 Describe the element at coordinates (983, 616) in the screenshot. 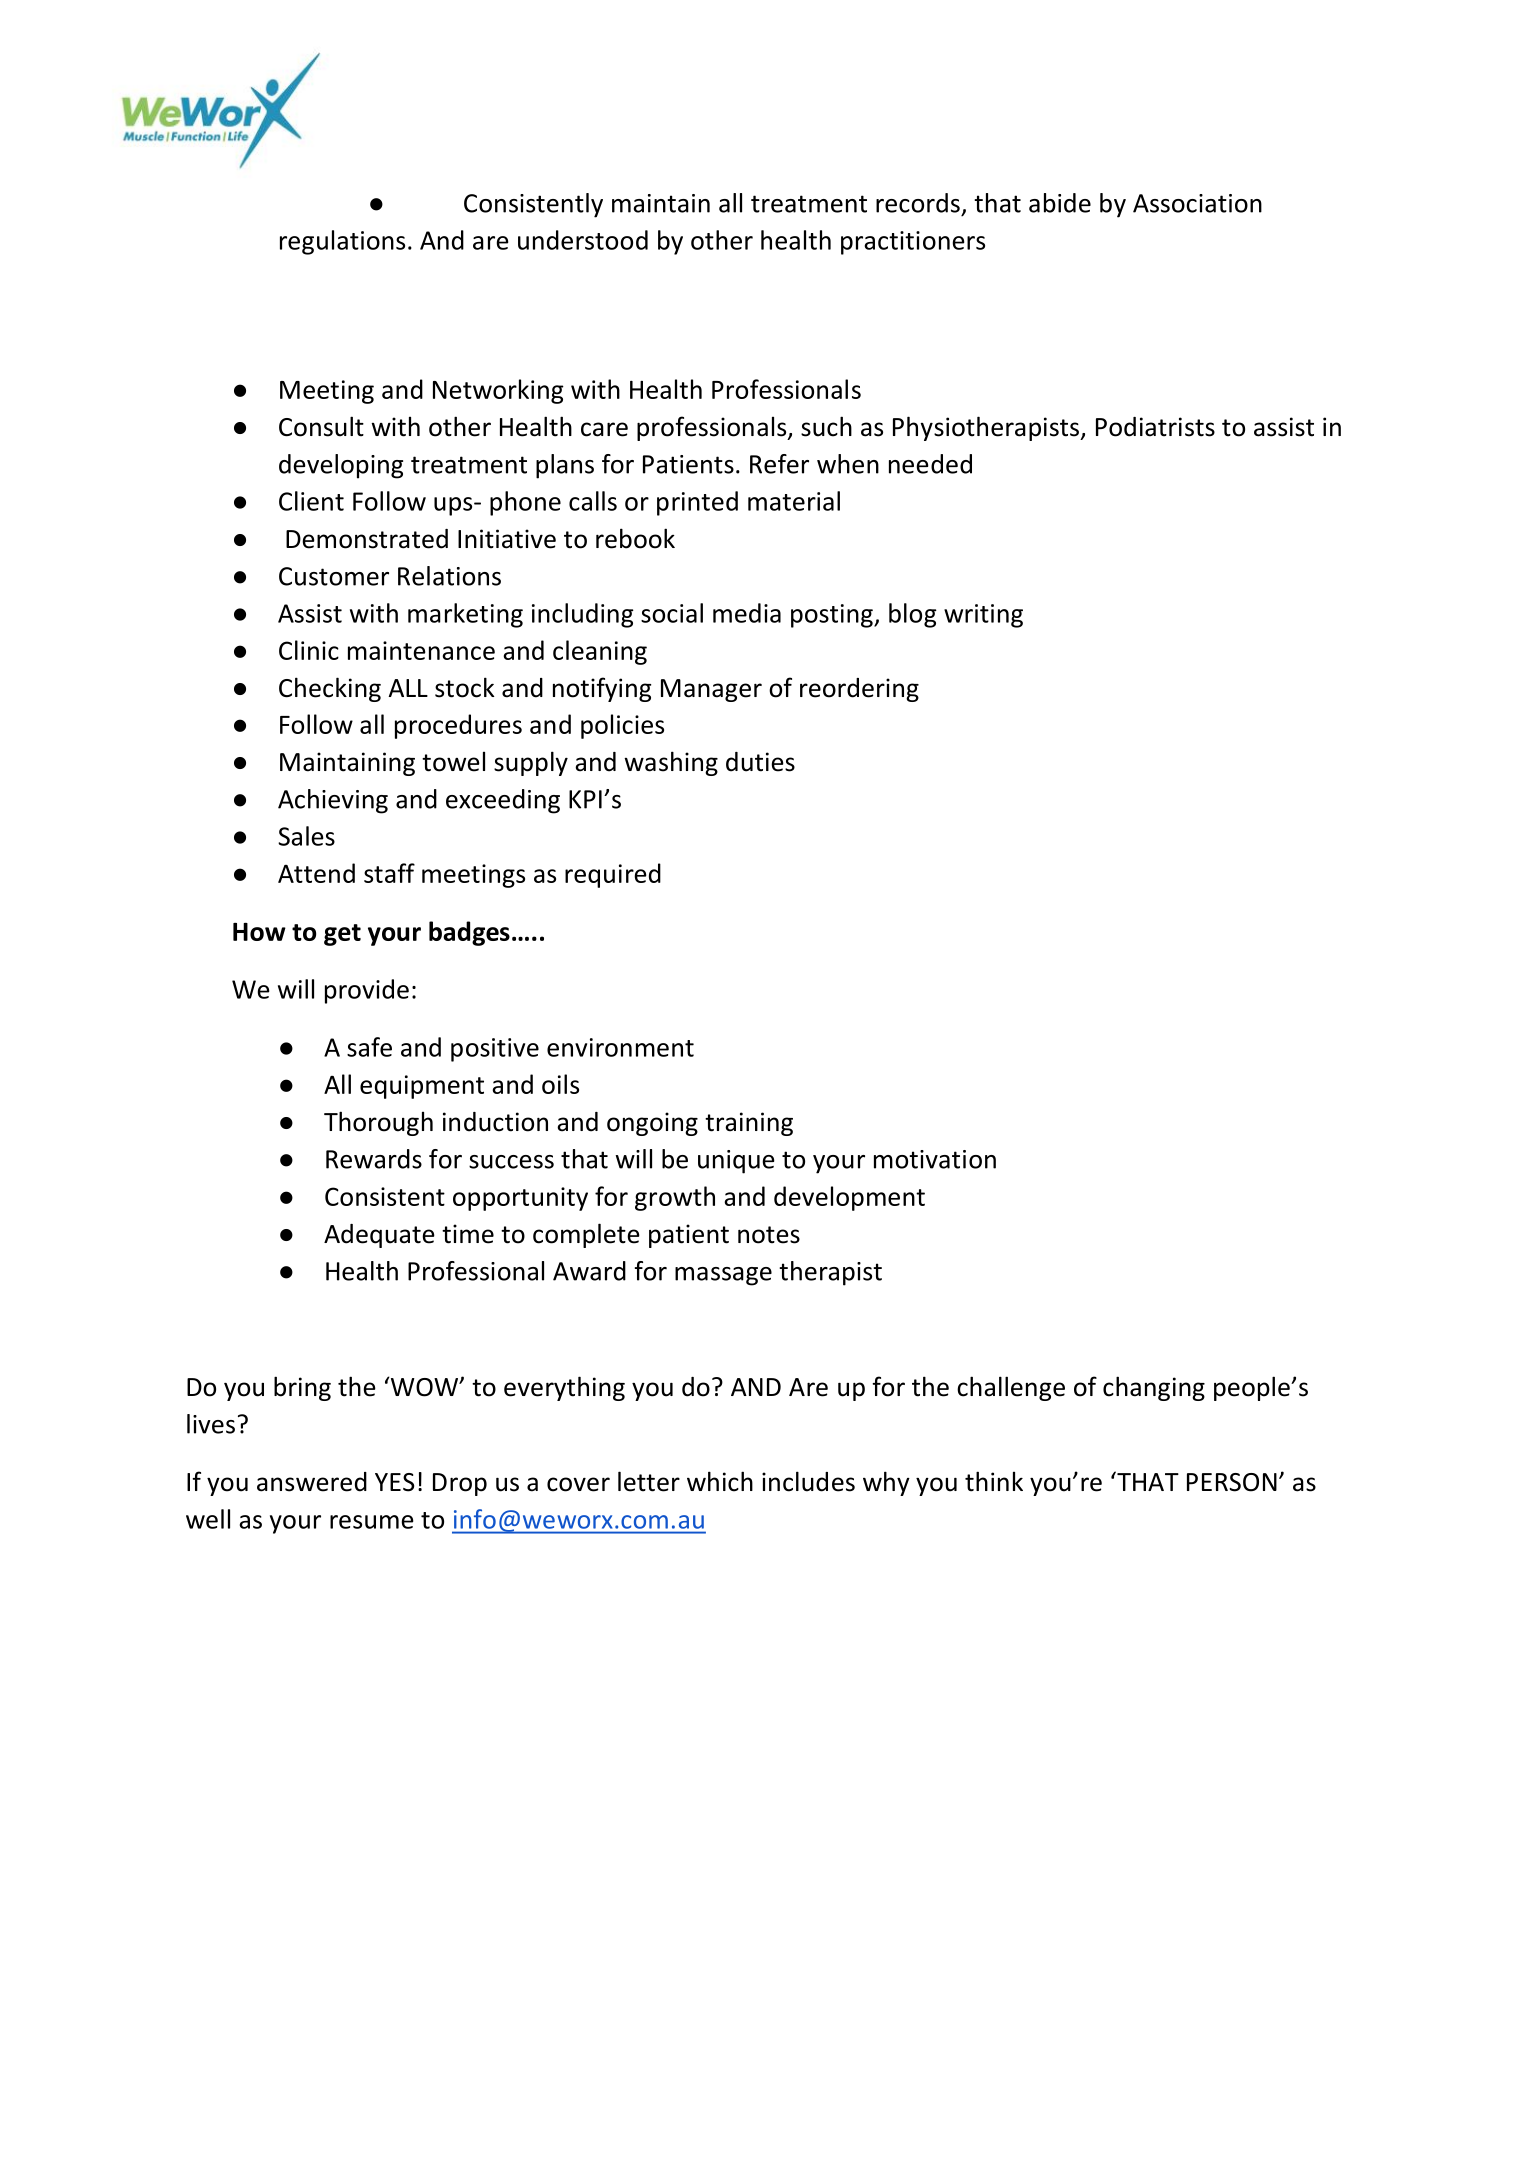

I see `writing` at that location.
